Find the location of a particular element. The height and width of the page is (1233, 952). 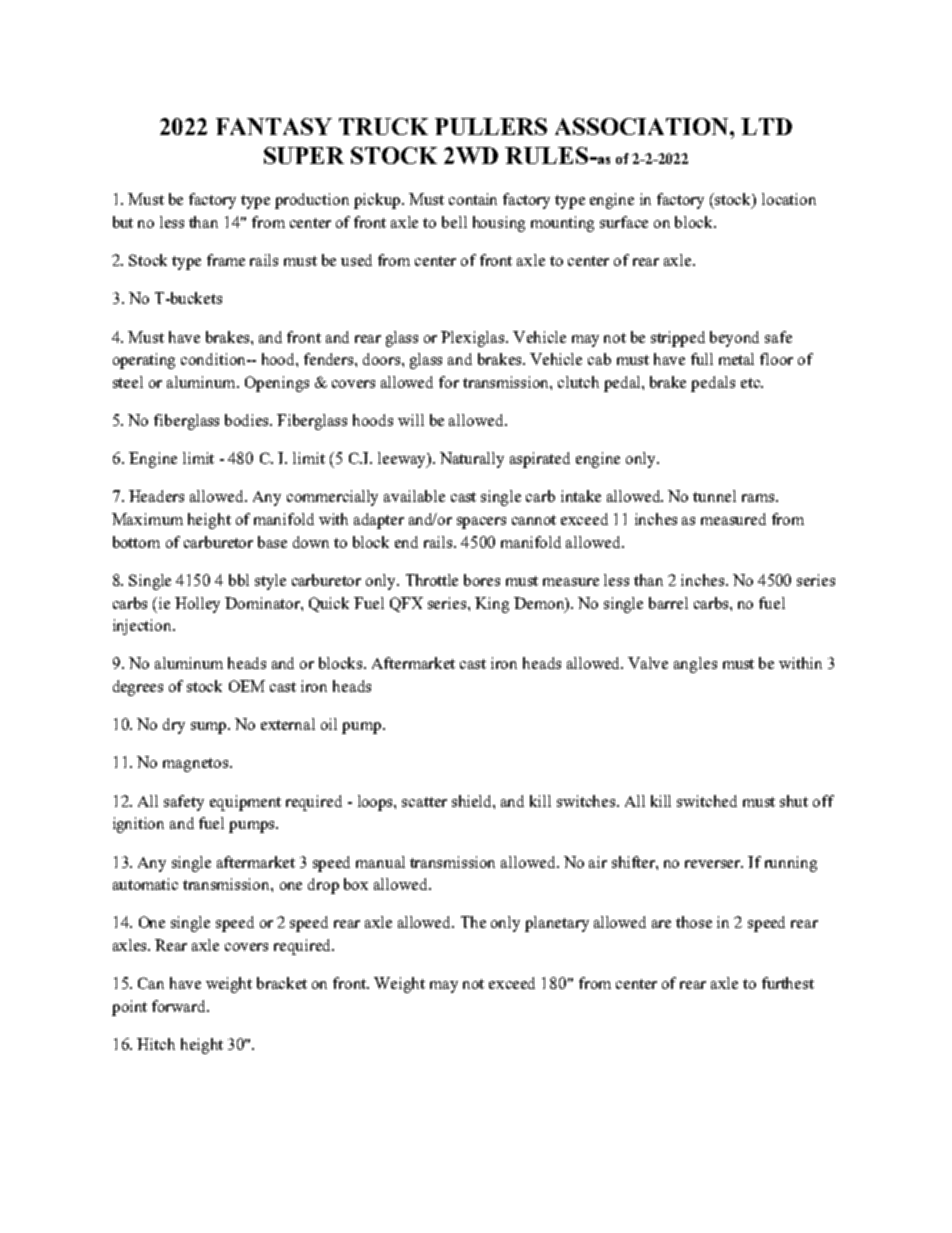

FANTASY is located at coordinates (274, 126).
